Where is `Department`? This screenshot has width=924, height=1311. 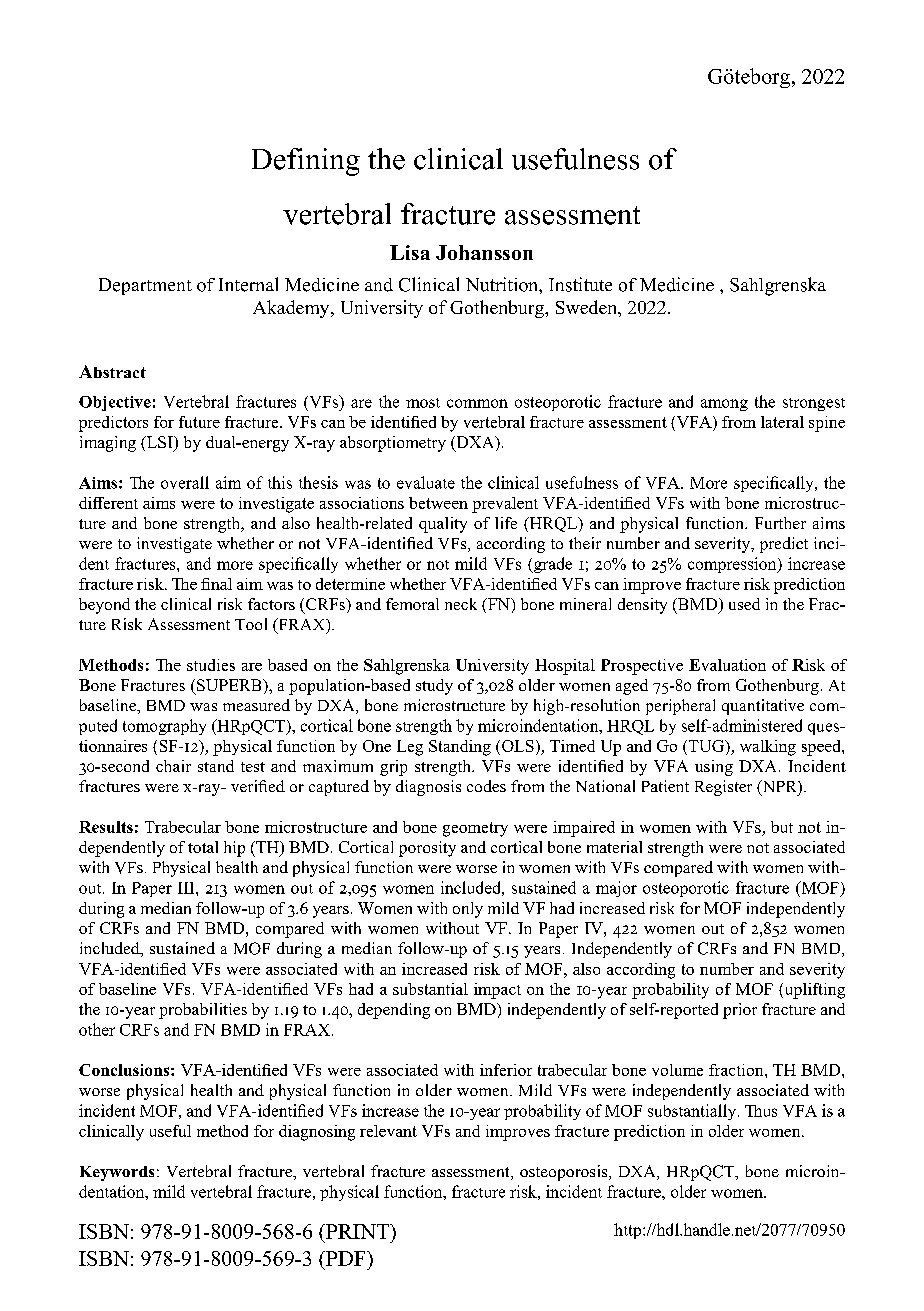 Department is located at coordinates (145, 286).
